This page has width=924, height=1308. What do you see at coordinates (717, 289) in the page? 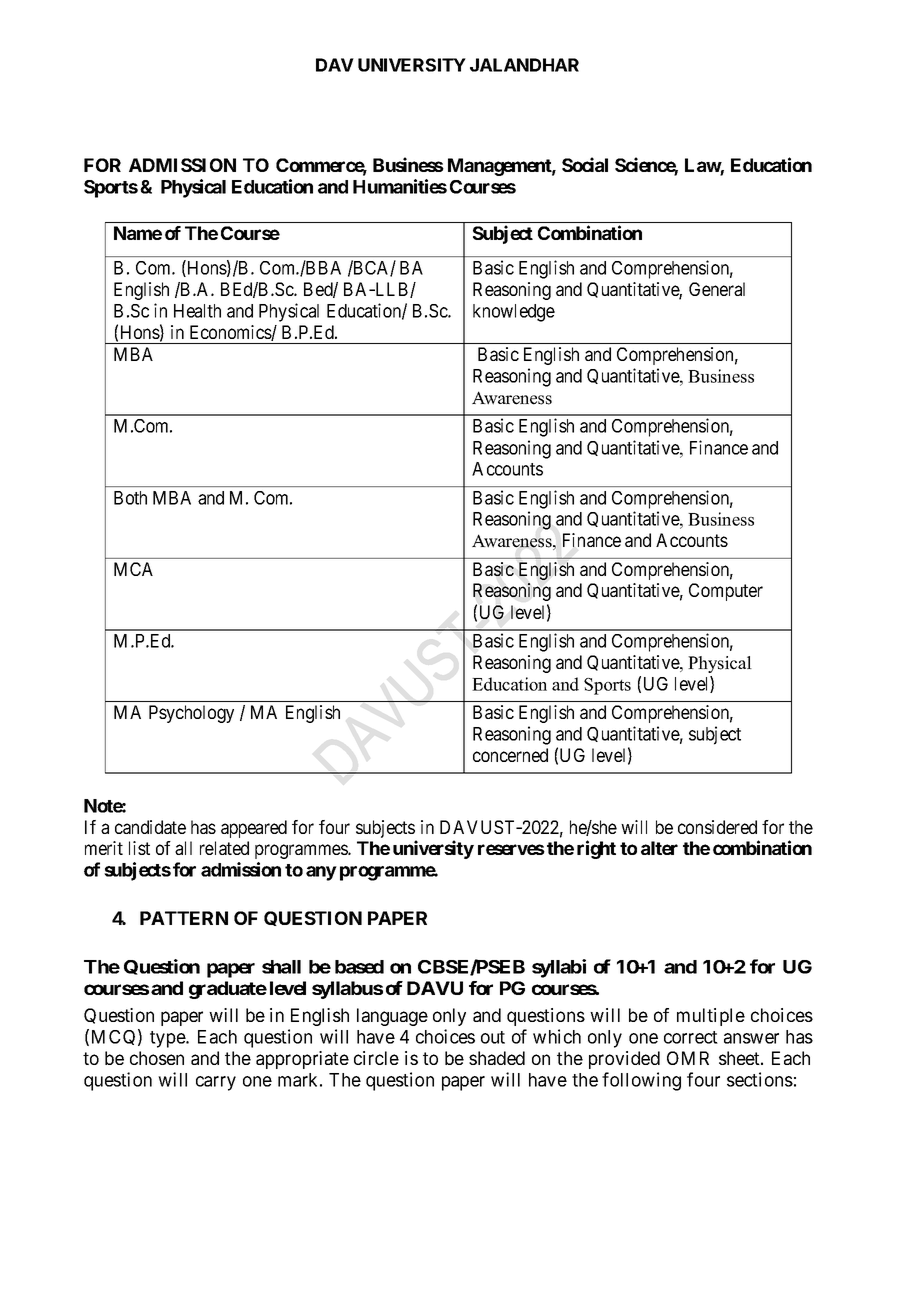
I see `General` at bounding box center [717, 289].
